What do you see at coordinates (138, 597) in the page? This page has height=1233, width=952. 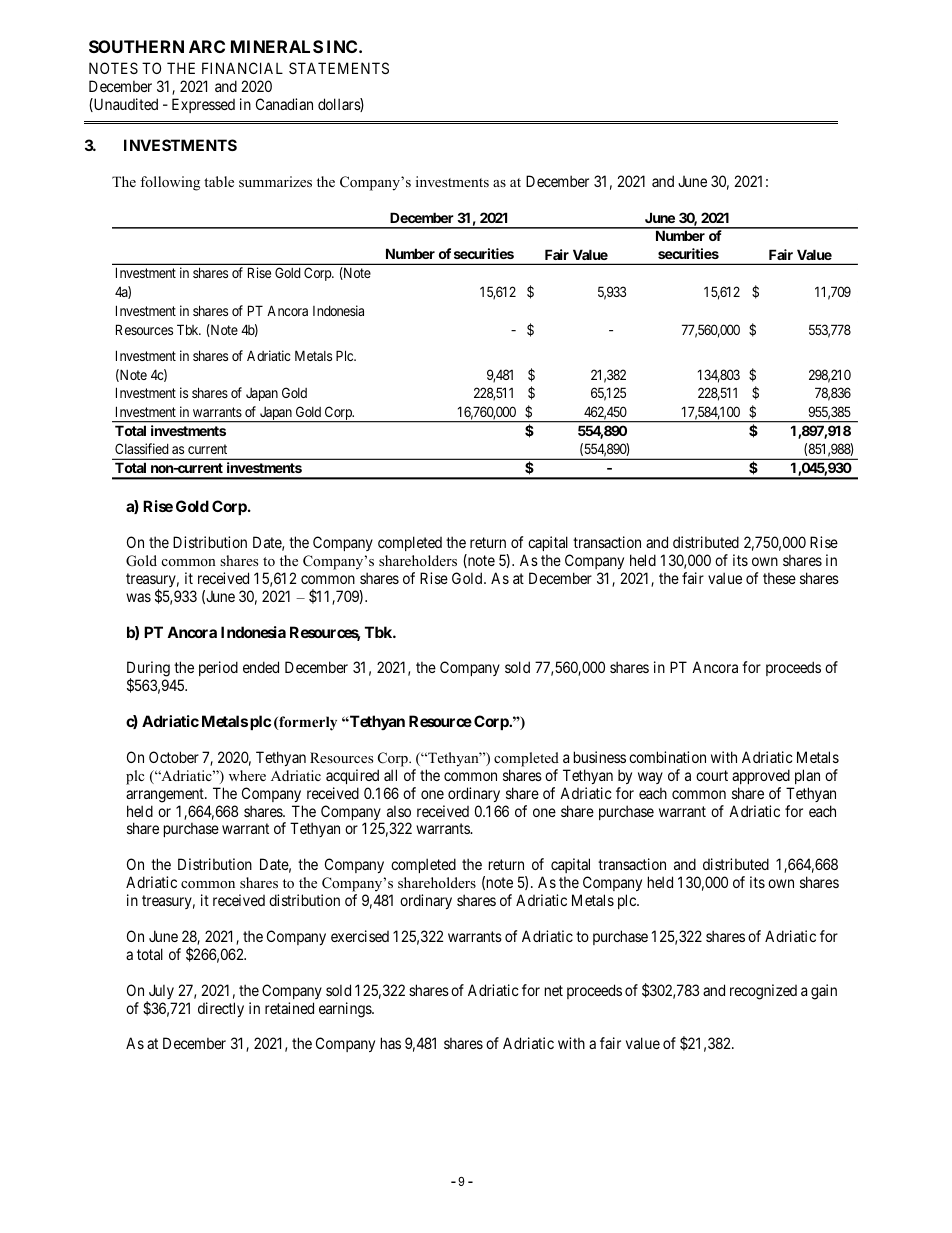 I see `was` at bounding box center [138, 597].
